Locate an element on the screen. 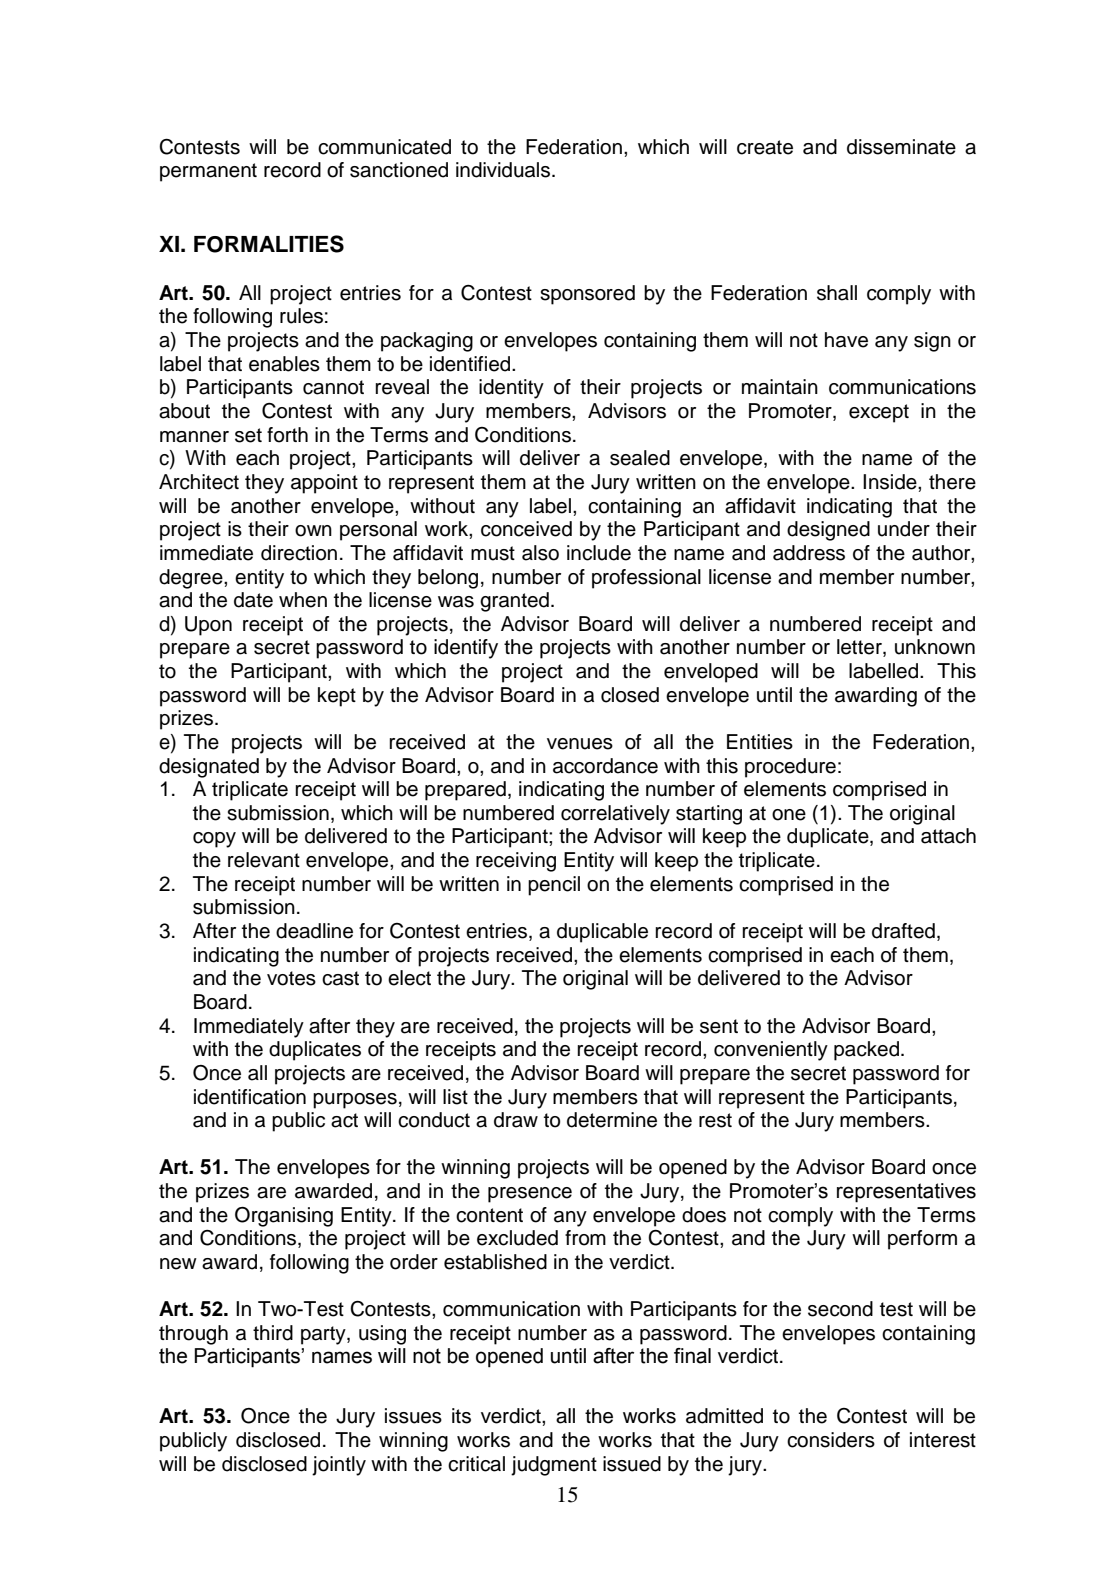 The height and width of the screenshot is (1573, 1113). jointly is located at coordinates (339, 1466).
